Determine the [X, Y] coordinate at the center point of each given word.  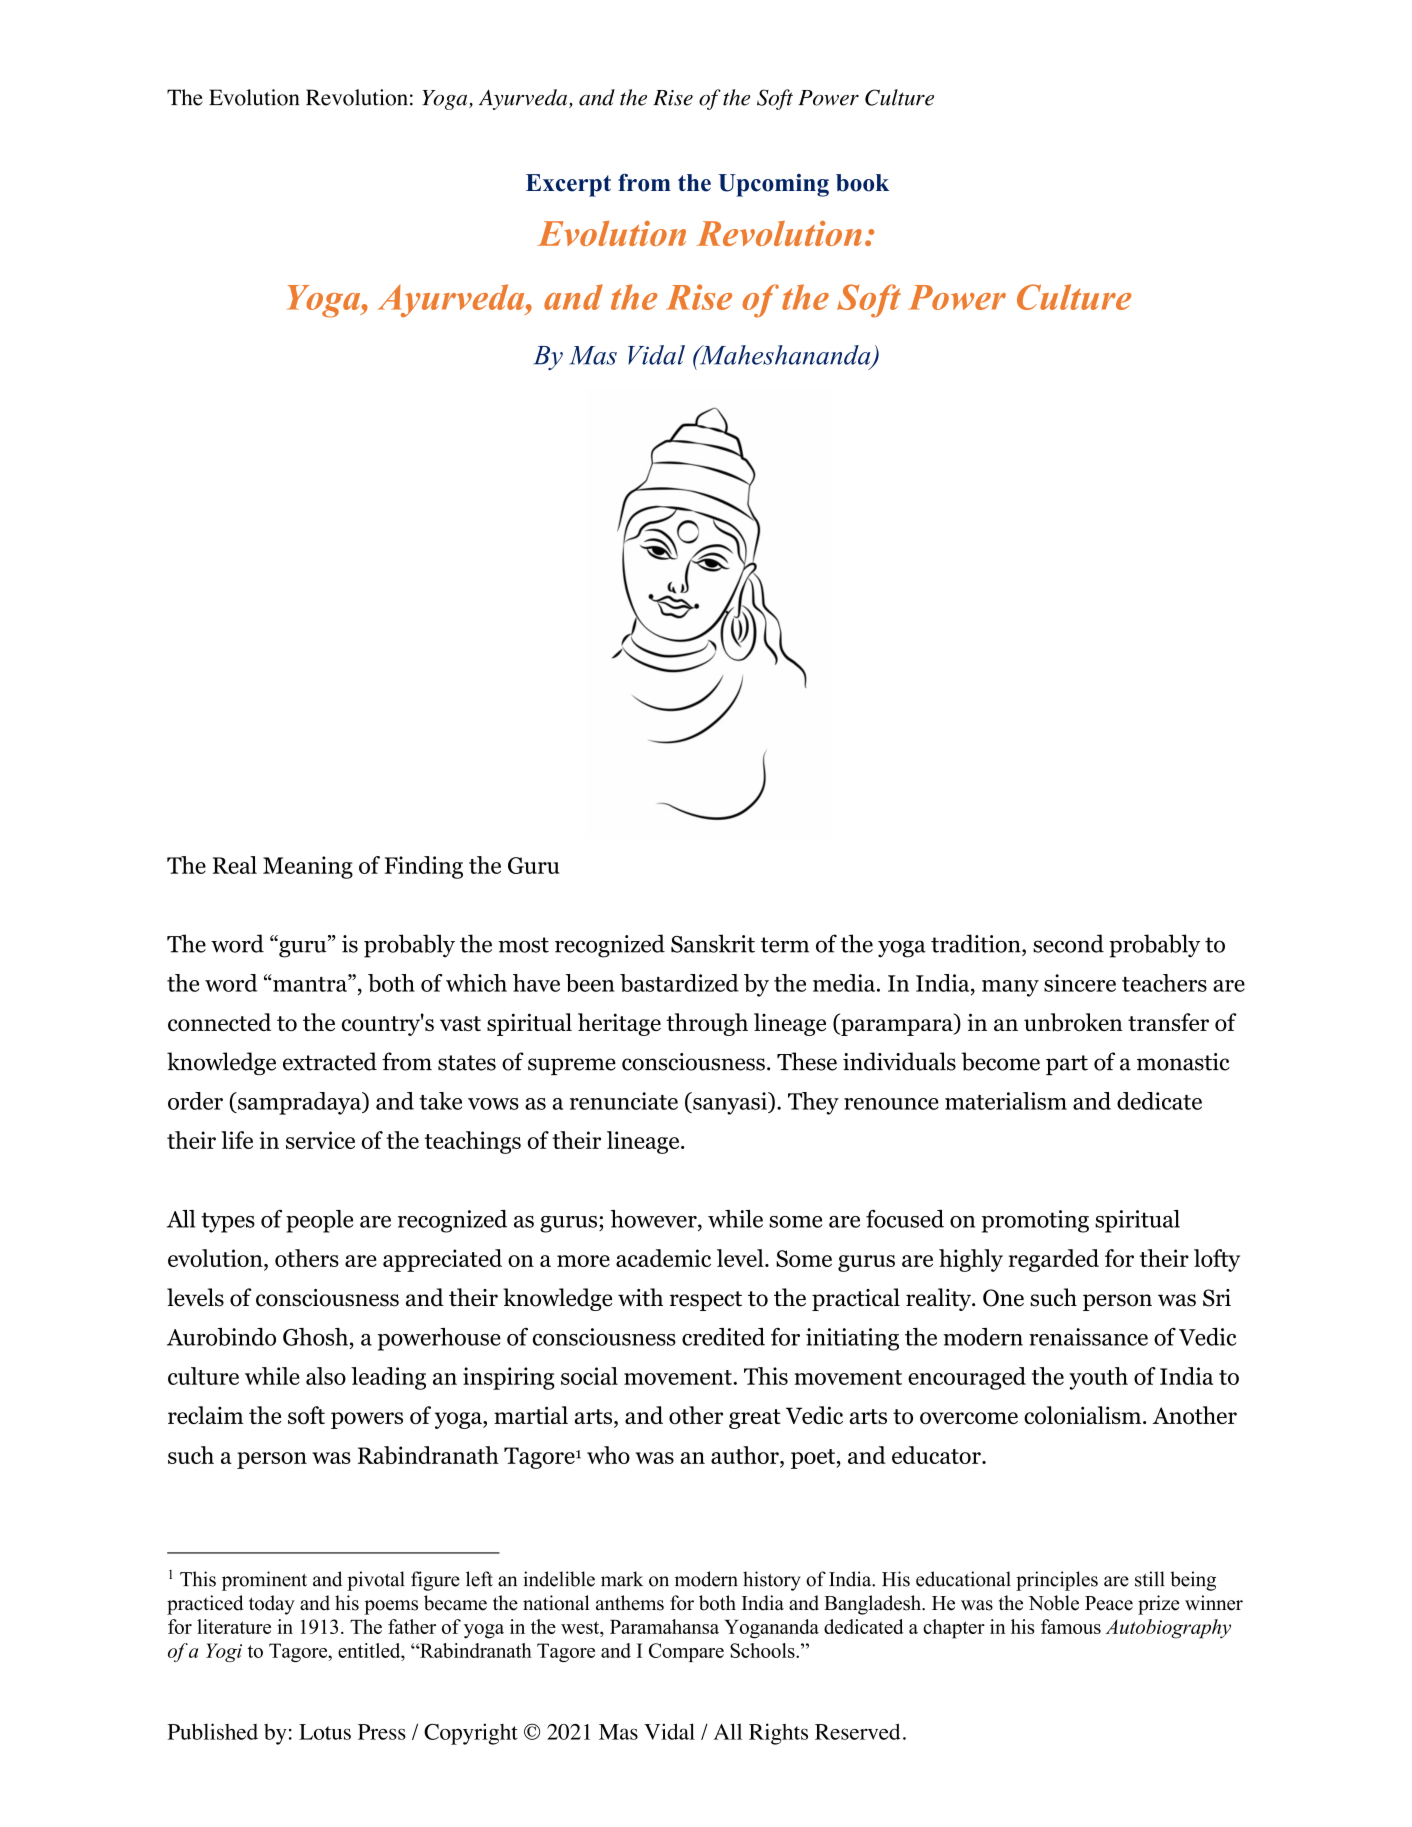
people [319, 1221]
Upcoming [773, 185]
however [654, 1219]
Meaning [308, 867]
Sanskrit [713, 943]
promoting [1035, 1221]
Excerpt [568, 185]
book [862, 183]
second [1068, 943]
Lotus [325, 1732]
